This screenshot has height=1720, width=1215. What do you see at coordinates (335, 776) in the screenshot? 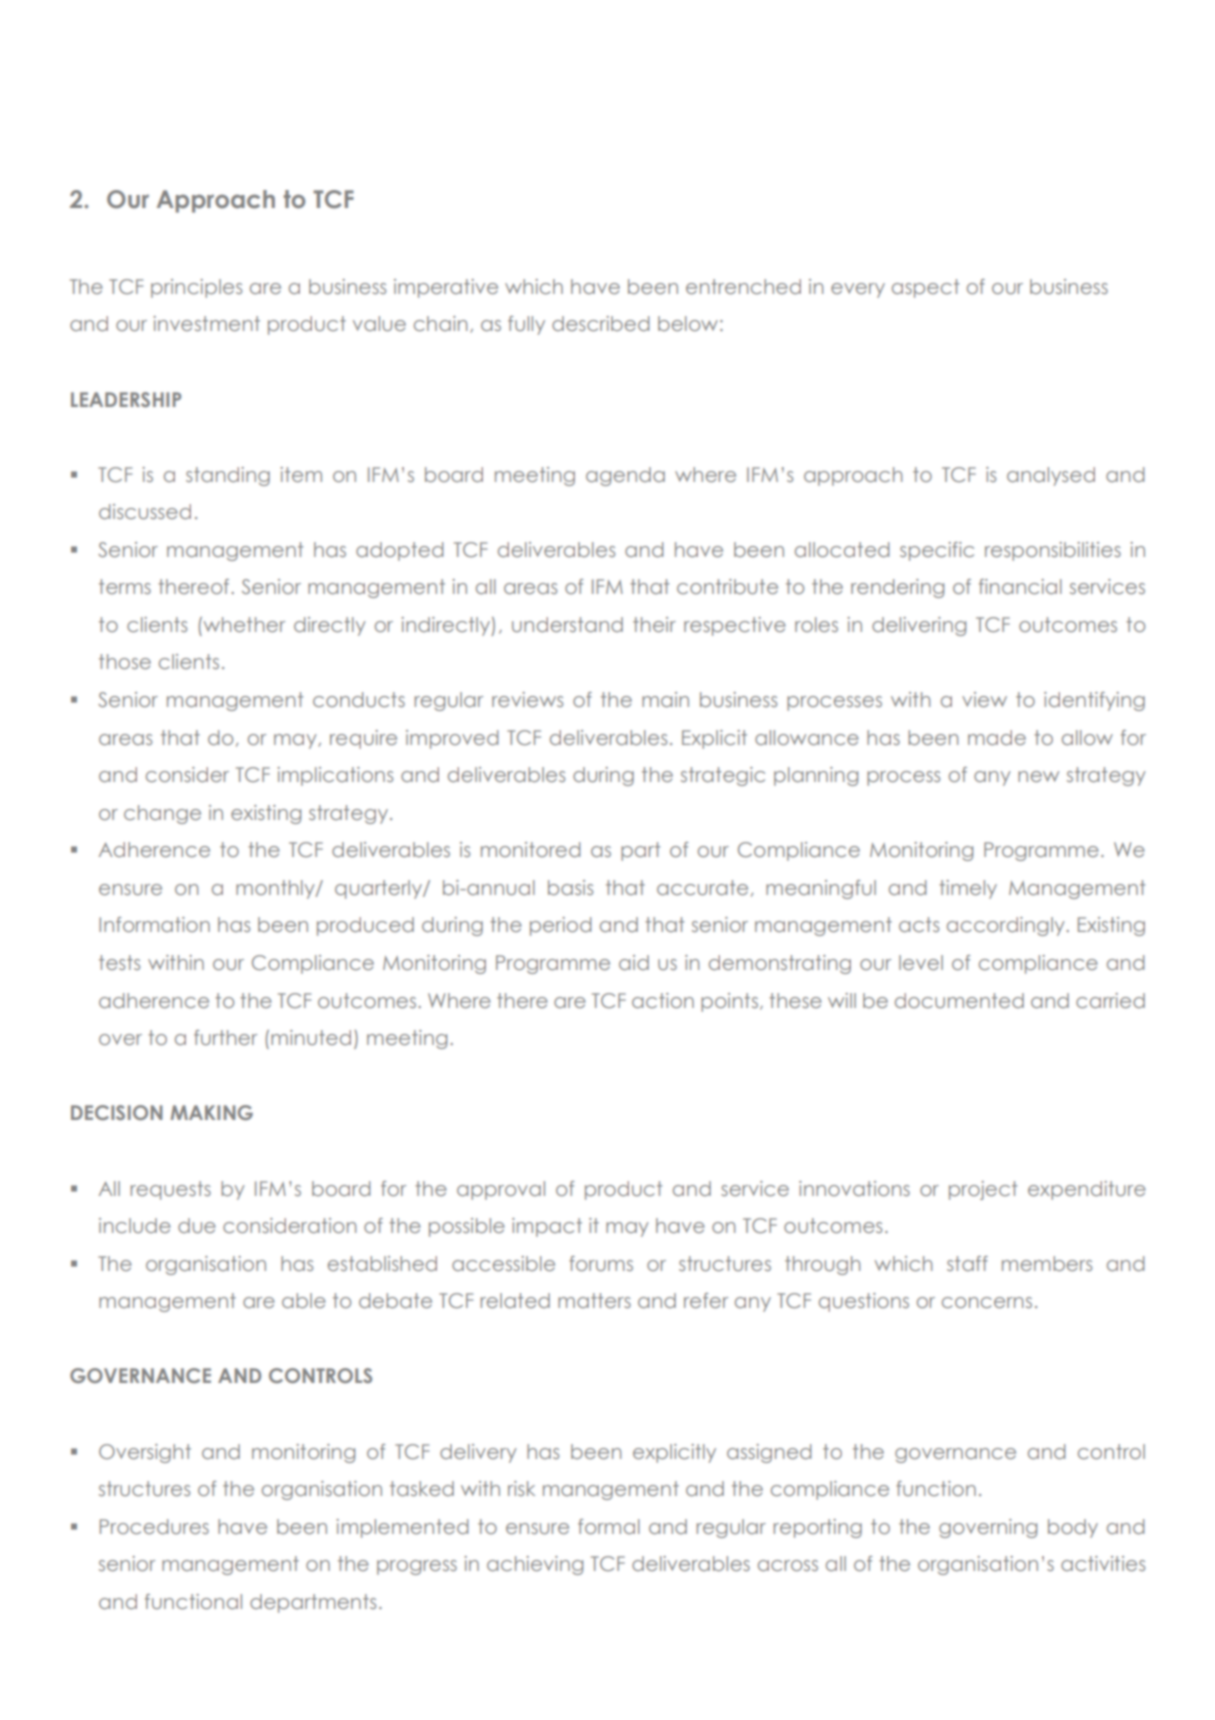
I see `implications` at bounding box center [335, 776].
